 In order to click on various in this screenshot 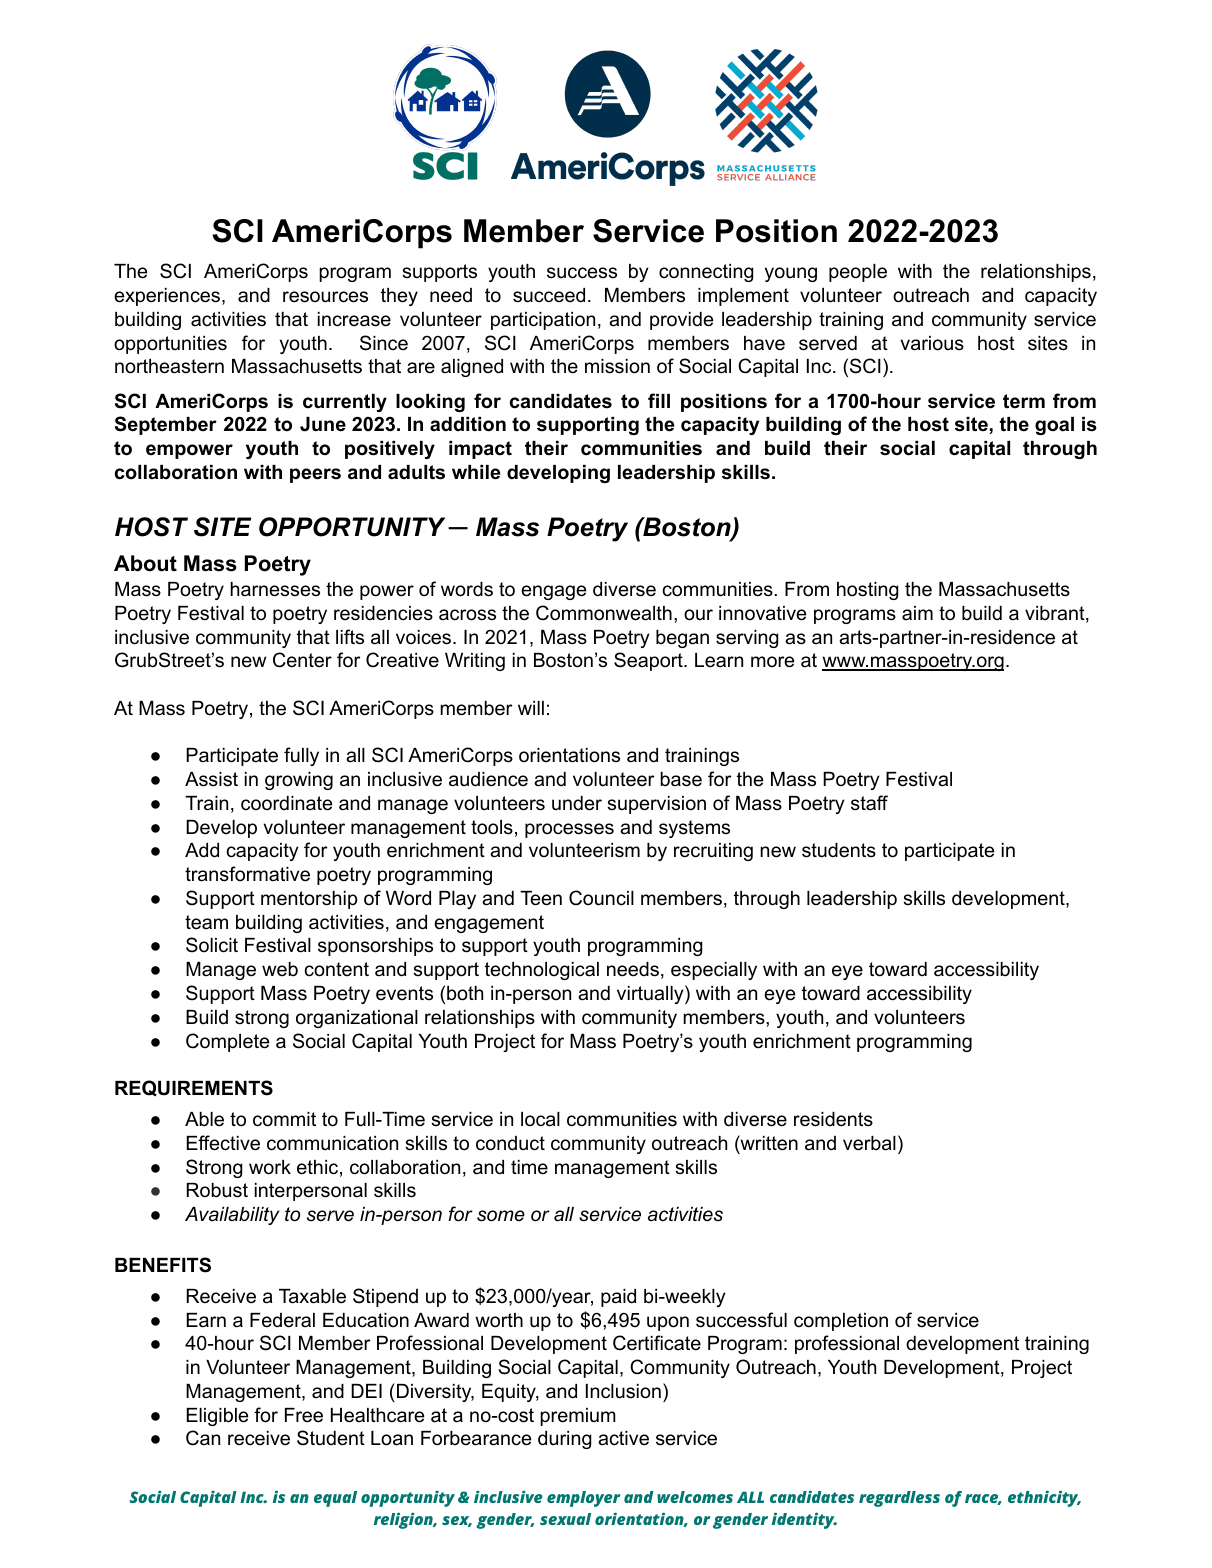, I will do `click(932, 343)`.
